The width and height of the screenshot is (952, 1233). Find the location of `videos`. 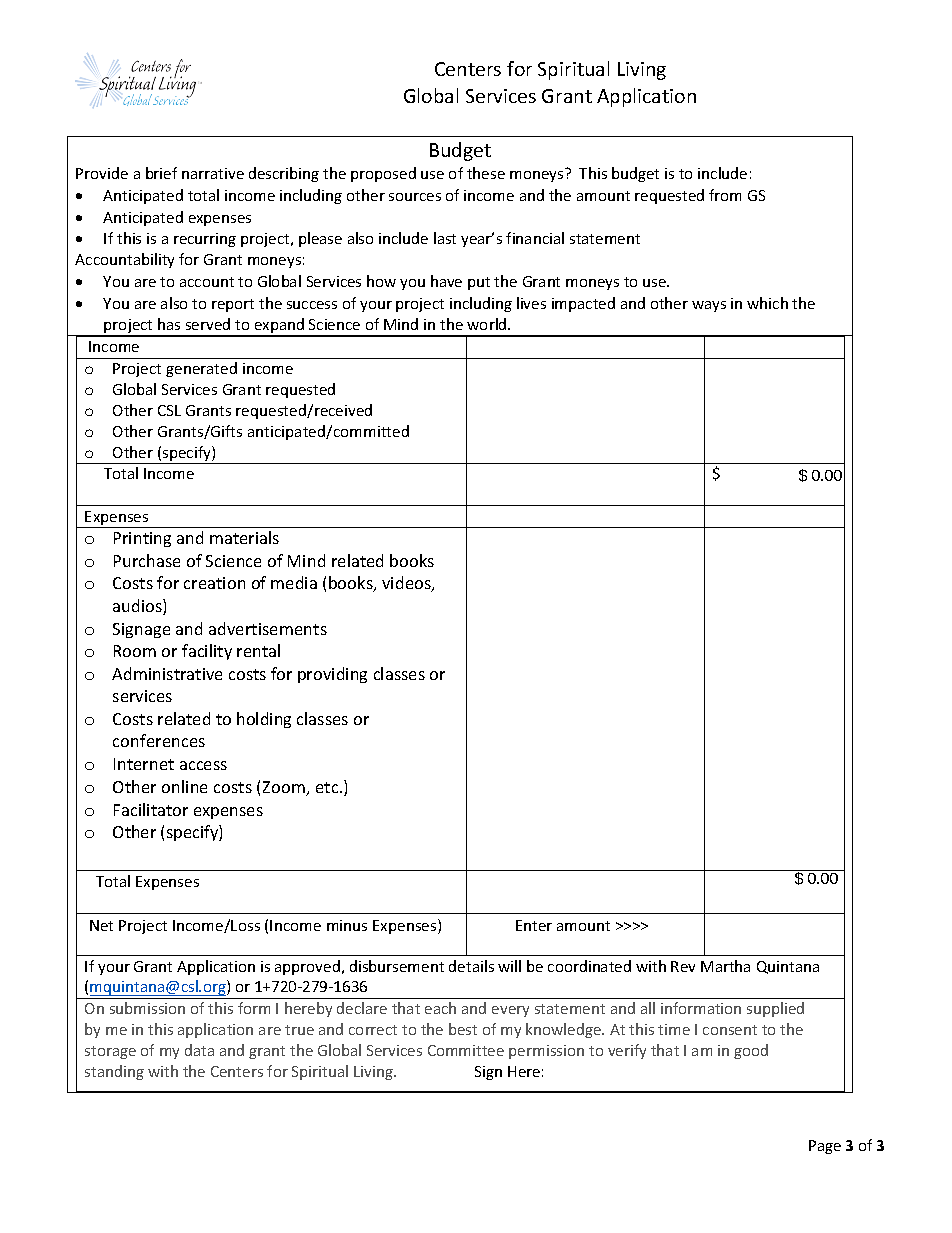

videos is located at coordinates (407, 584).
